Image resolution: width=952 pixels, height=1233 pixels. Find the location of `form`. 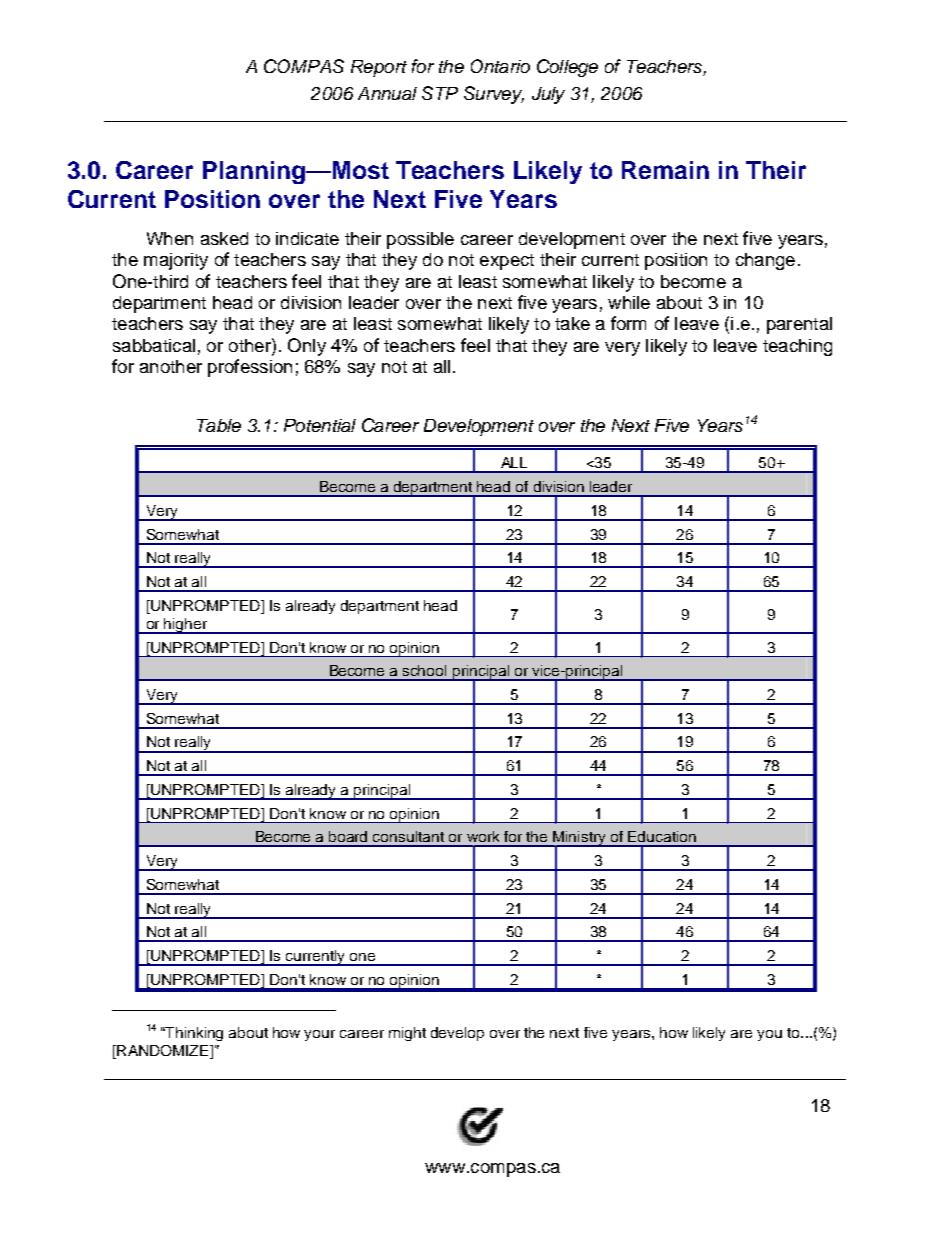

form is located at coordinates (628, 323).
